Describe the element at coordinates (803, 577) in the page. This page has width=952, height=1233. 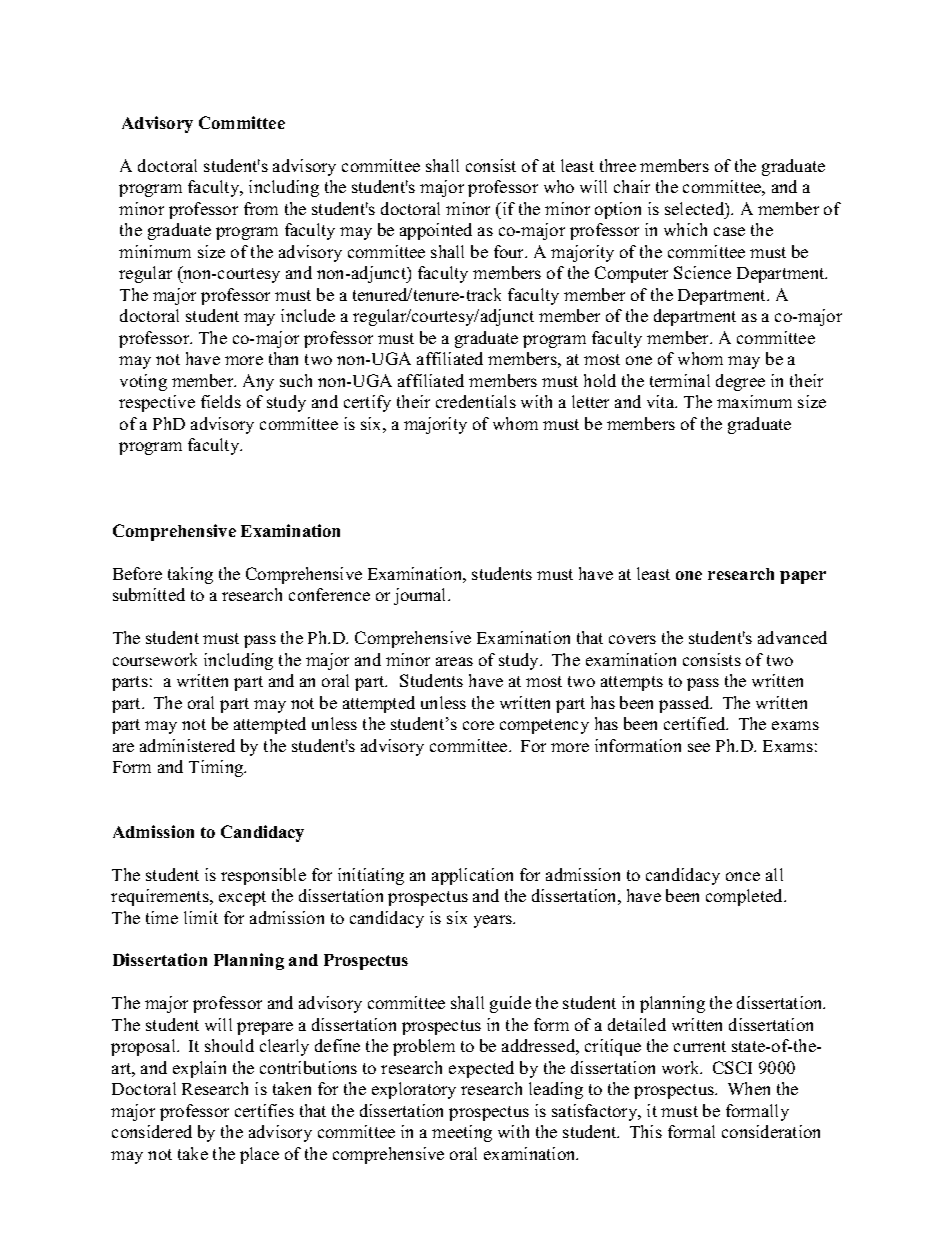
I see `paper` at that location.
